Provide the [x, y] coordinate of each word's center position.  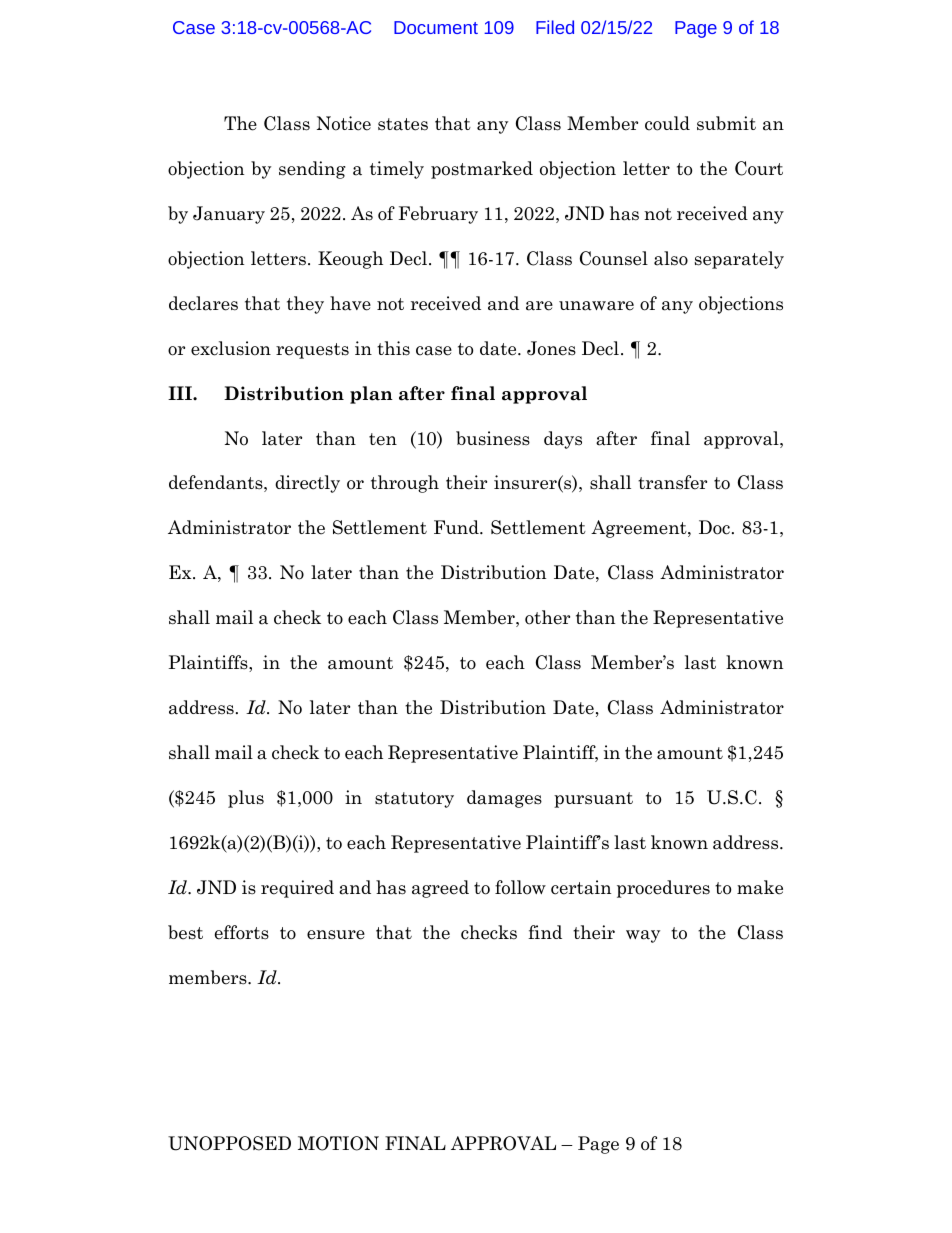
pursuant [593, 800]
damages [504, 799]
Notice [344, 123]
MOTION [338, 1143]
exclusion [231, 348]
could [667, 123]
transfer [672, 482]
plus [246, 799]
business [493, 438]
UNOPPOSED [229, 1143]
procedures [663, 889]
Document [436, 27]
